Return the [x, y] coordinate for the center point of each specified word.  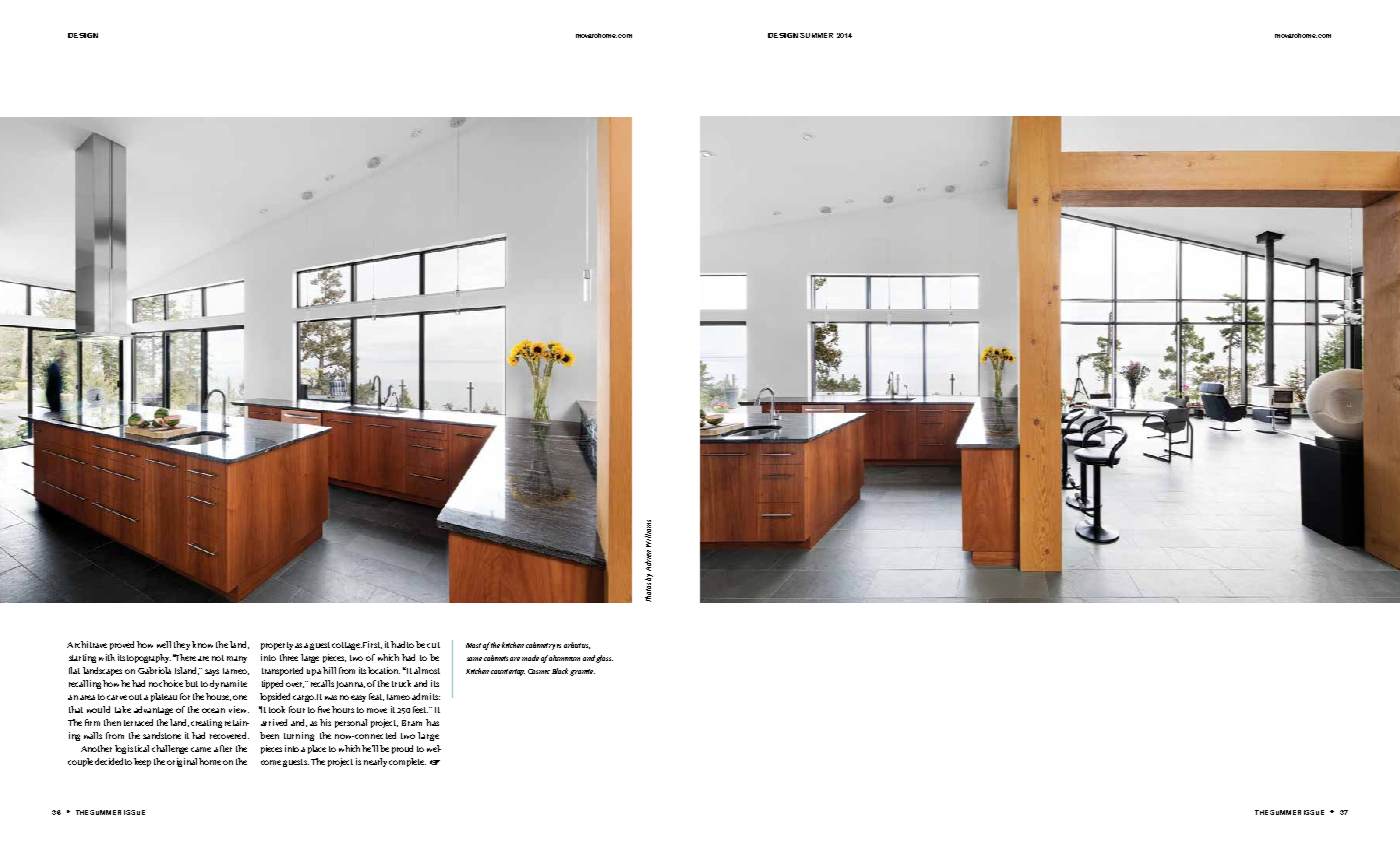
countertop [508, 672]
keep [142, 762]
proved [122, 645]
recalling [85, 684]
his [325, 722]
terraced [138, 722]
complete [407, 762]
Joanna [350, 685]
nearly [375, 762]
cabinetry [540, 646]
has [432, 722]
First [372, 645]
